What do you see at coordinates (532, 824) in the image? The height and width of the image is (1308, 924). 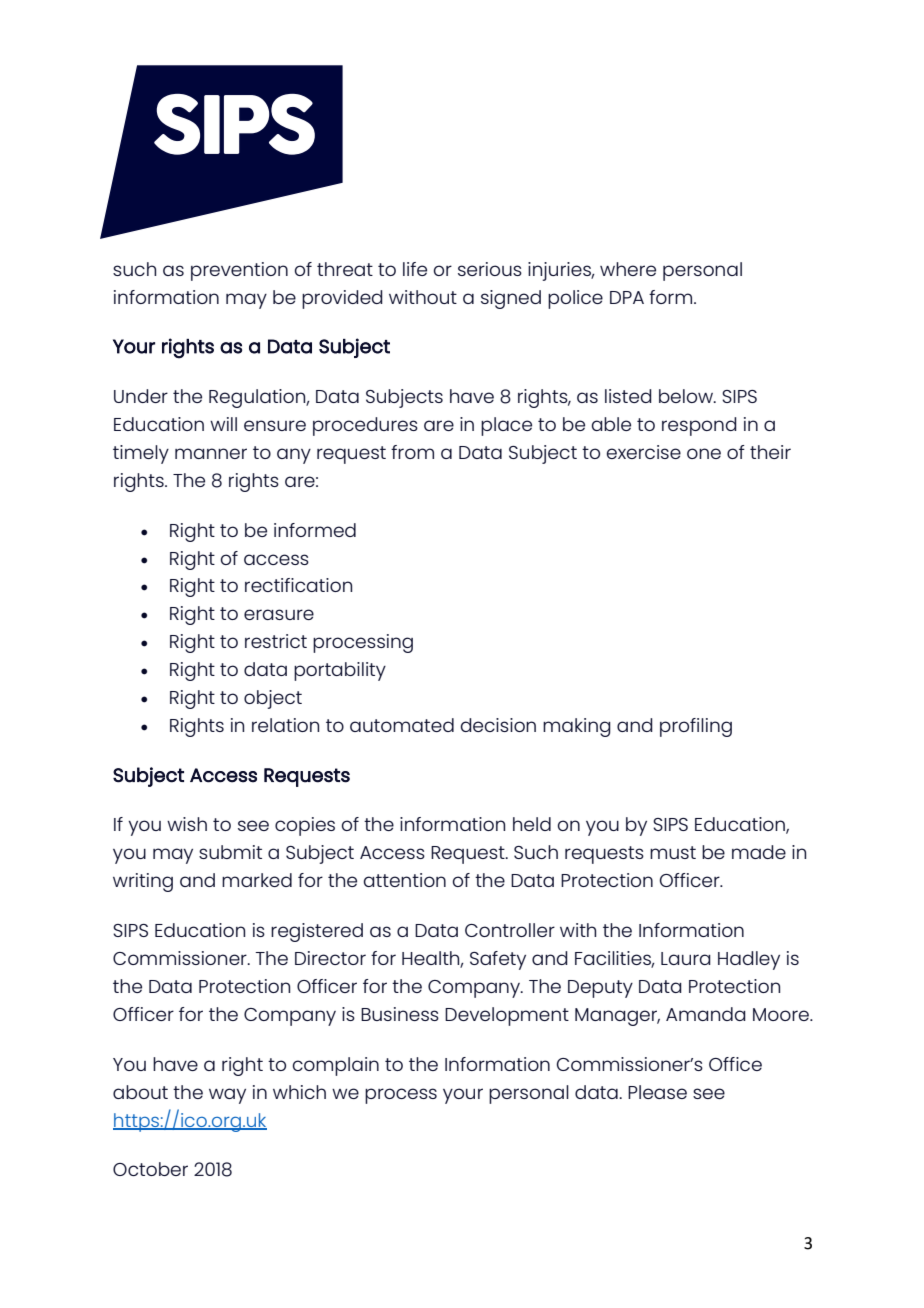 I see `held` at bounding box center [532, 824].
